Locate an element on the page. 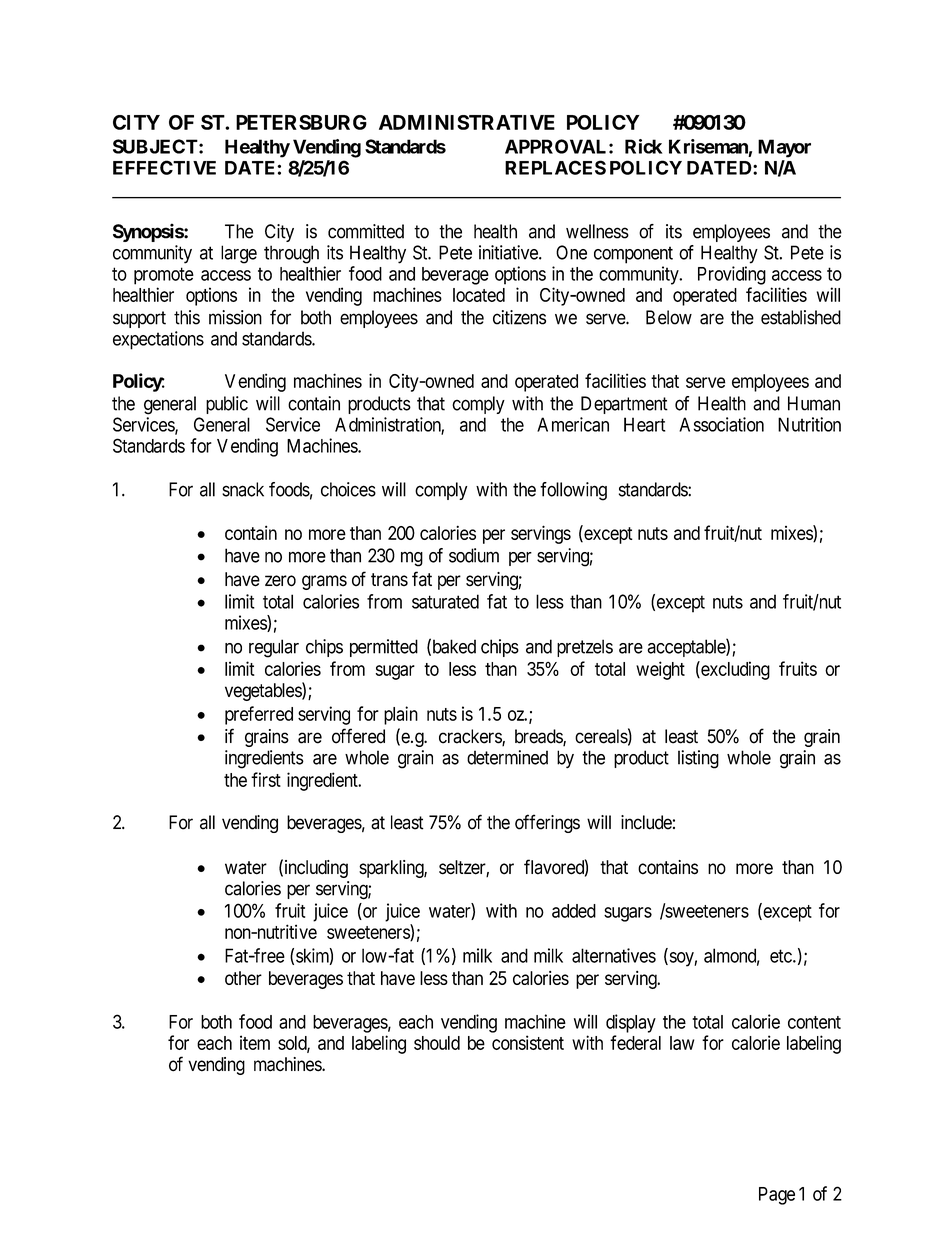 This image has height=1233, width=952. include is located at coordinates (646, 822).
